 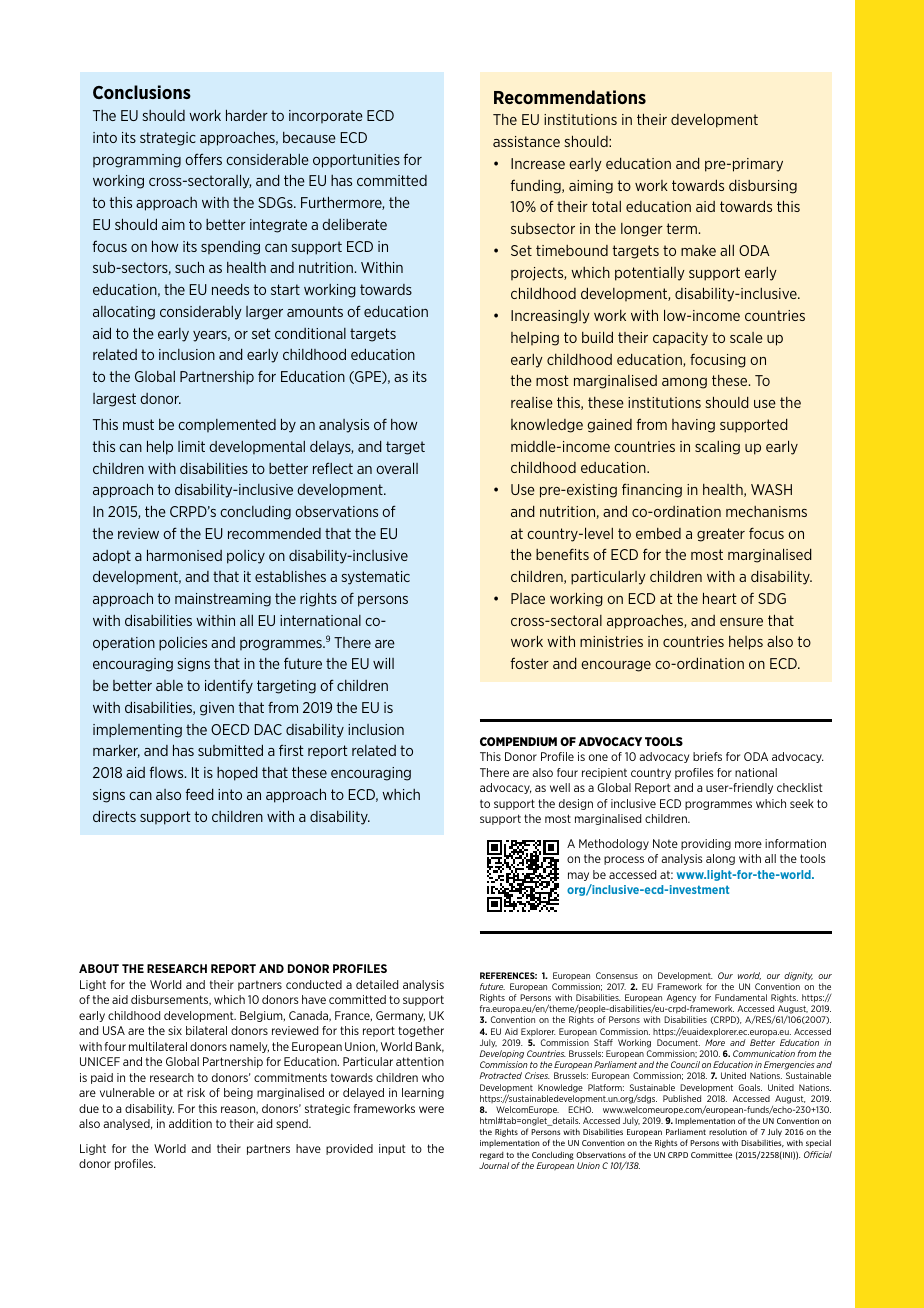 I want to click on briefs, so click(x=707, y=756).
